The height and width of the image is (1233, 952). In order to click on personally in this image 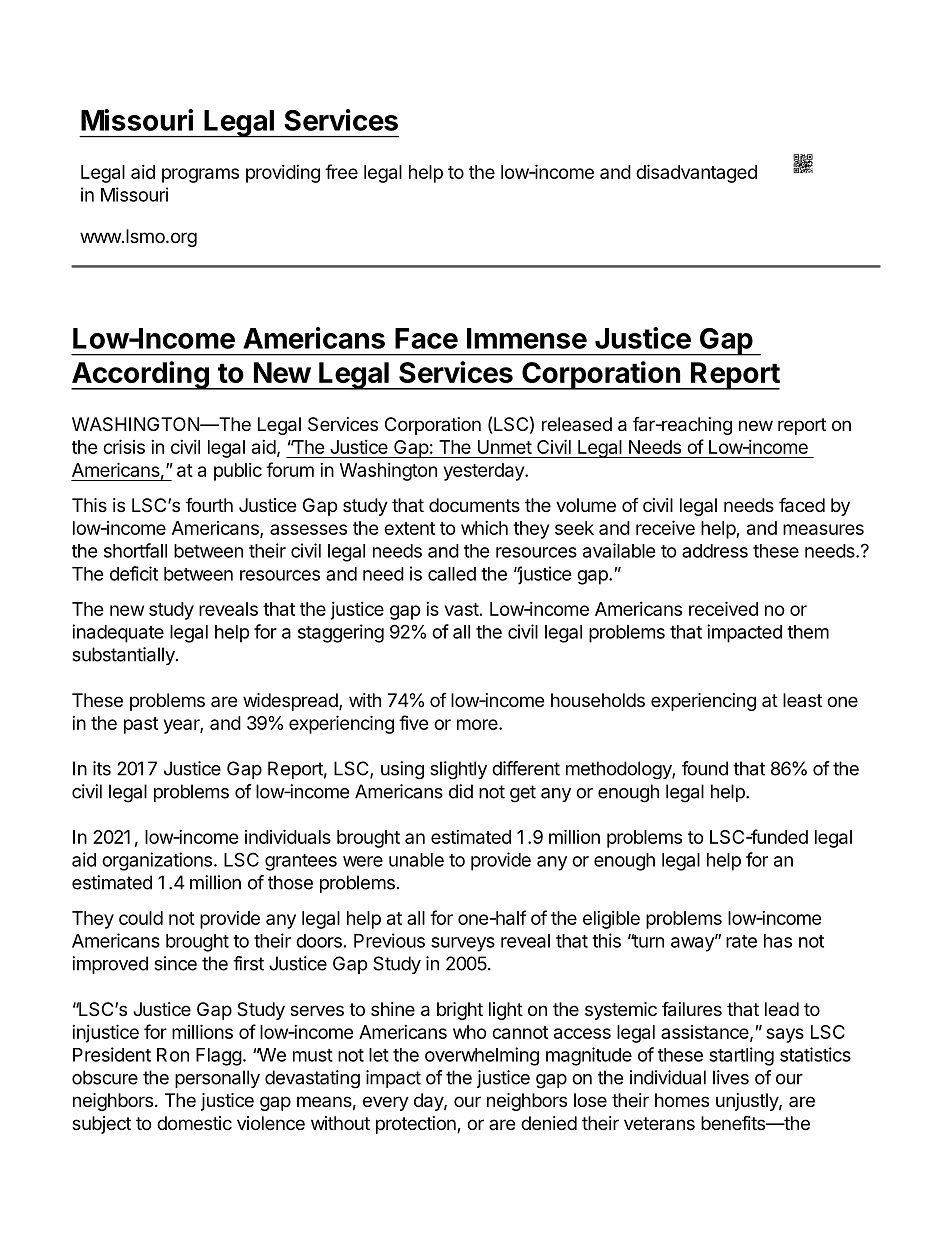, I will do `click(217, 1079)`.
